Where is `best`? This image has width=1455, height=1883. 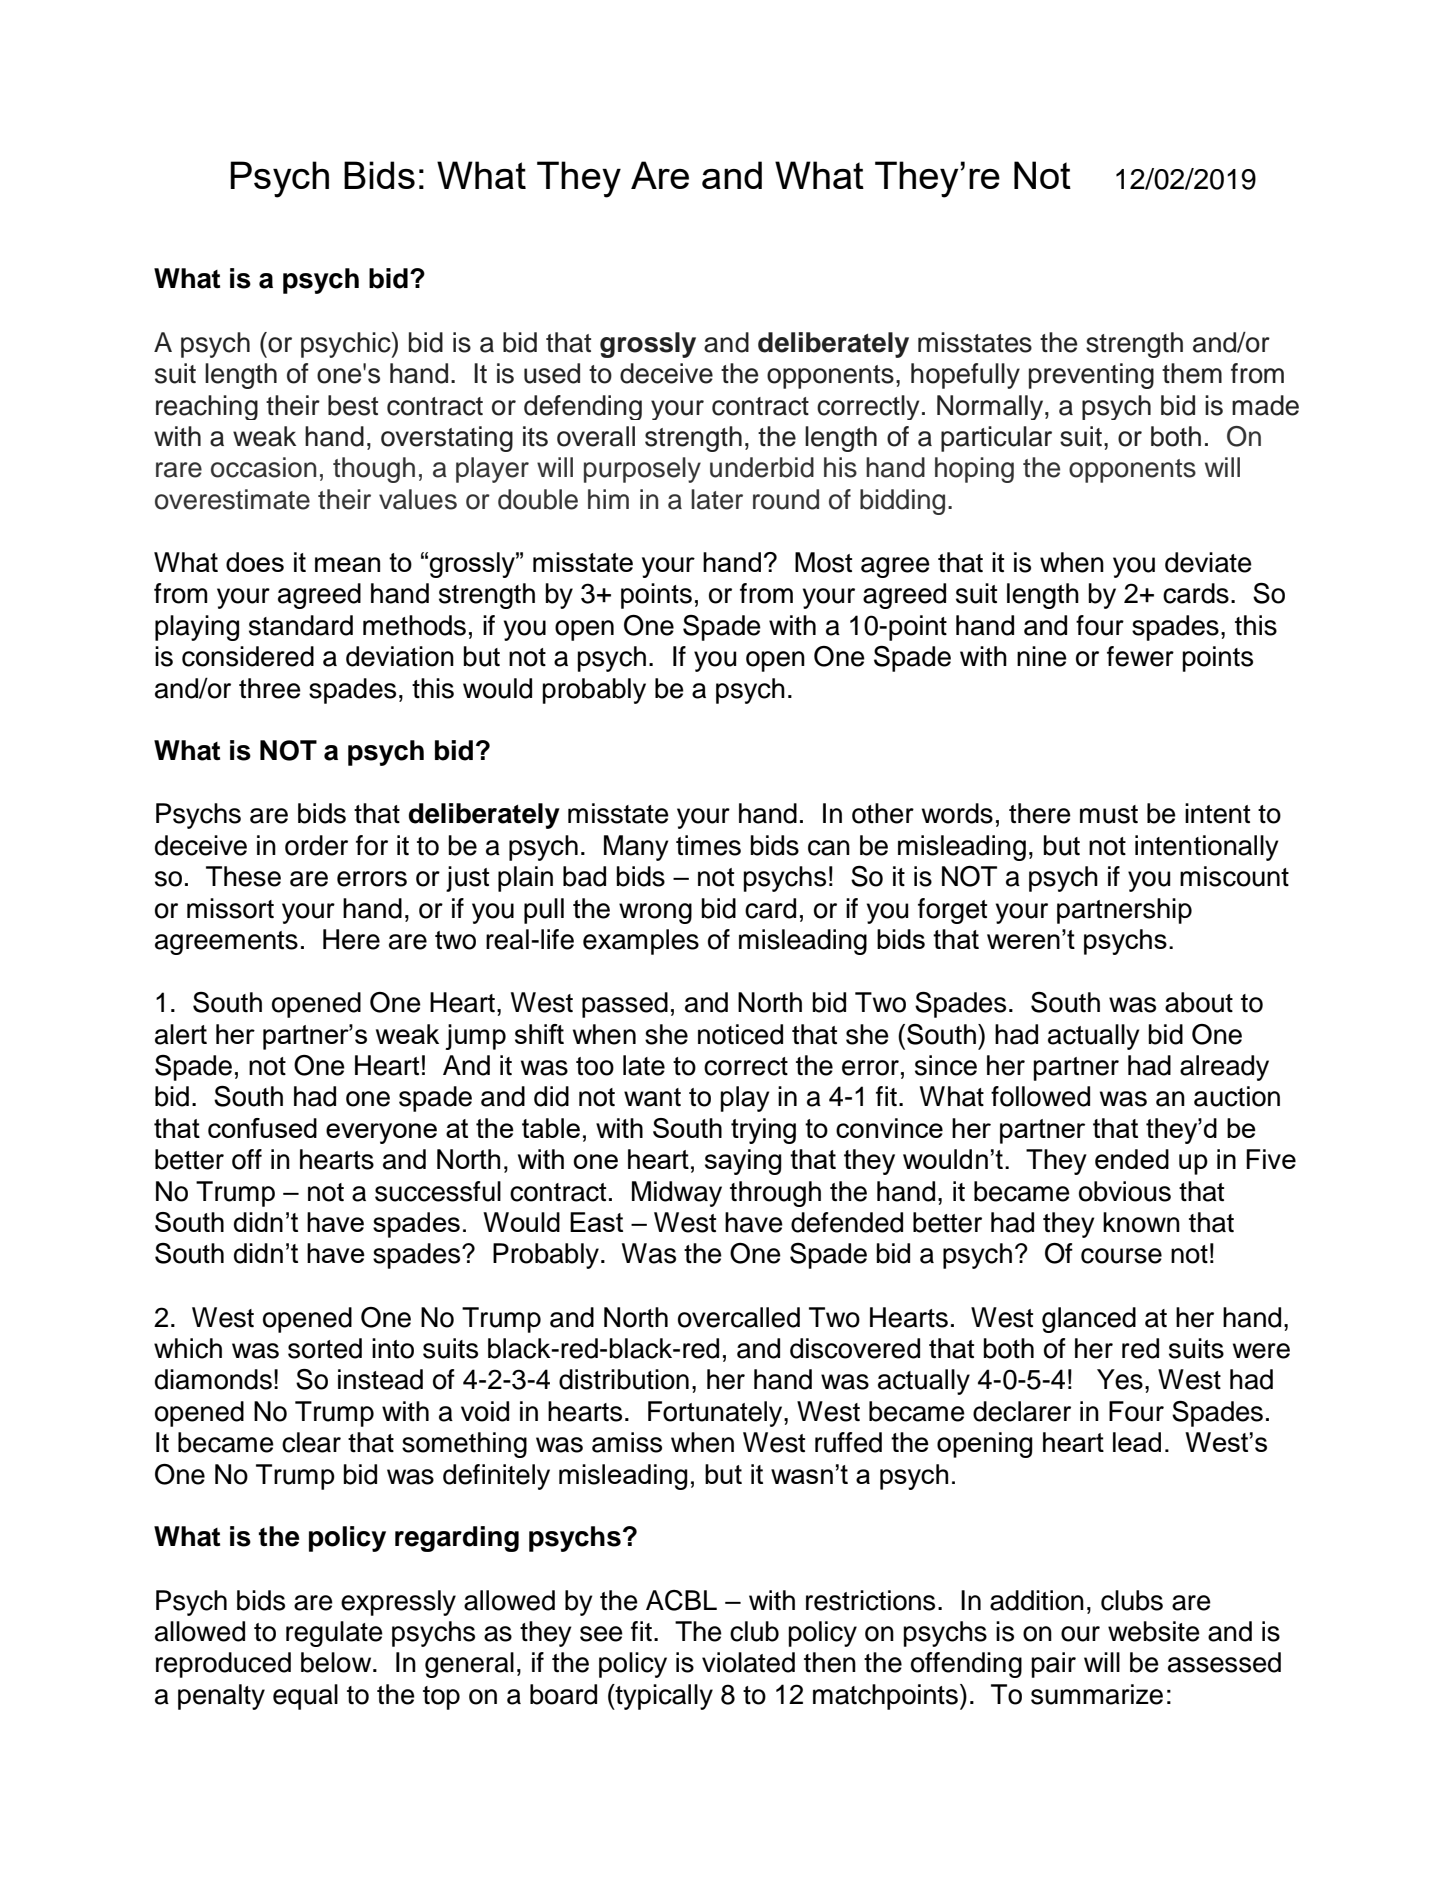 best is located at coordinates (353, 405).
